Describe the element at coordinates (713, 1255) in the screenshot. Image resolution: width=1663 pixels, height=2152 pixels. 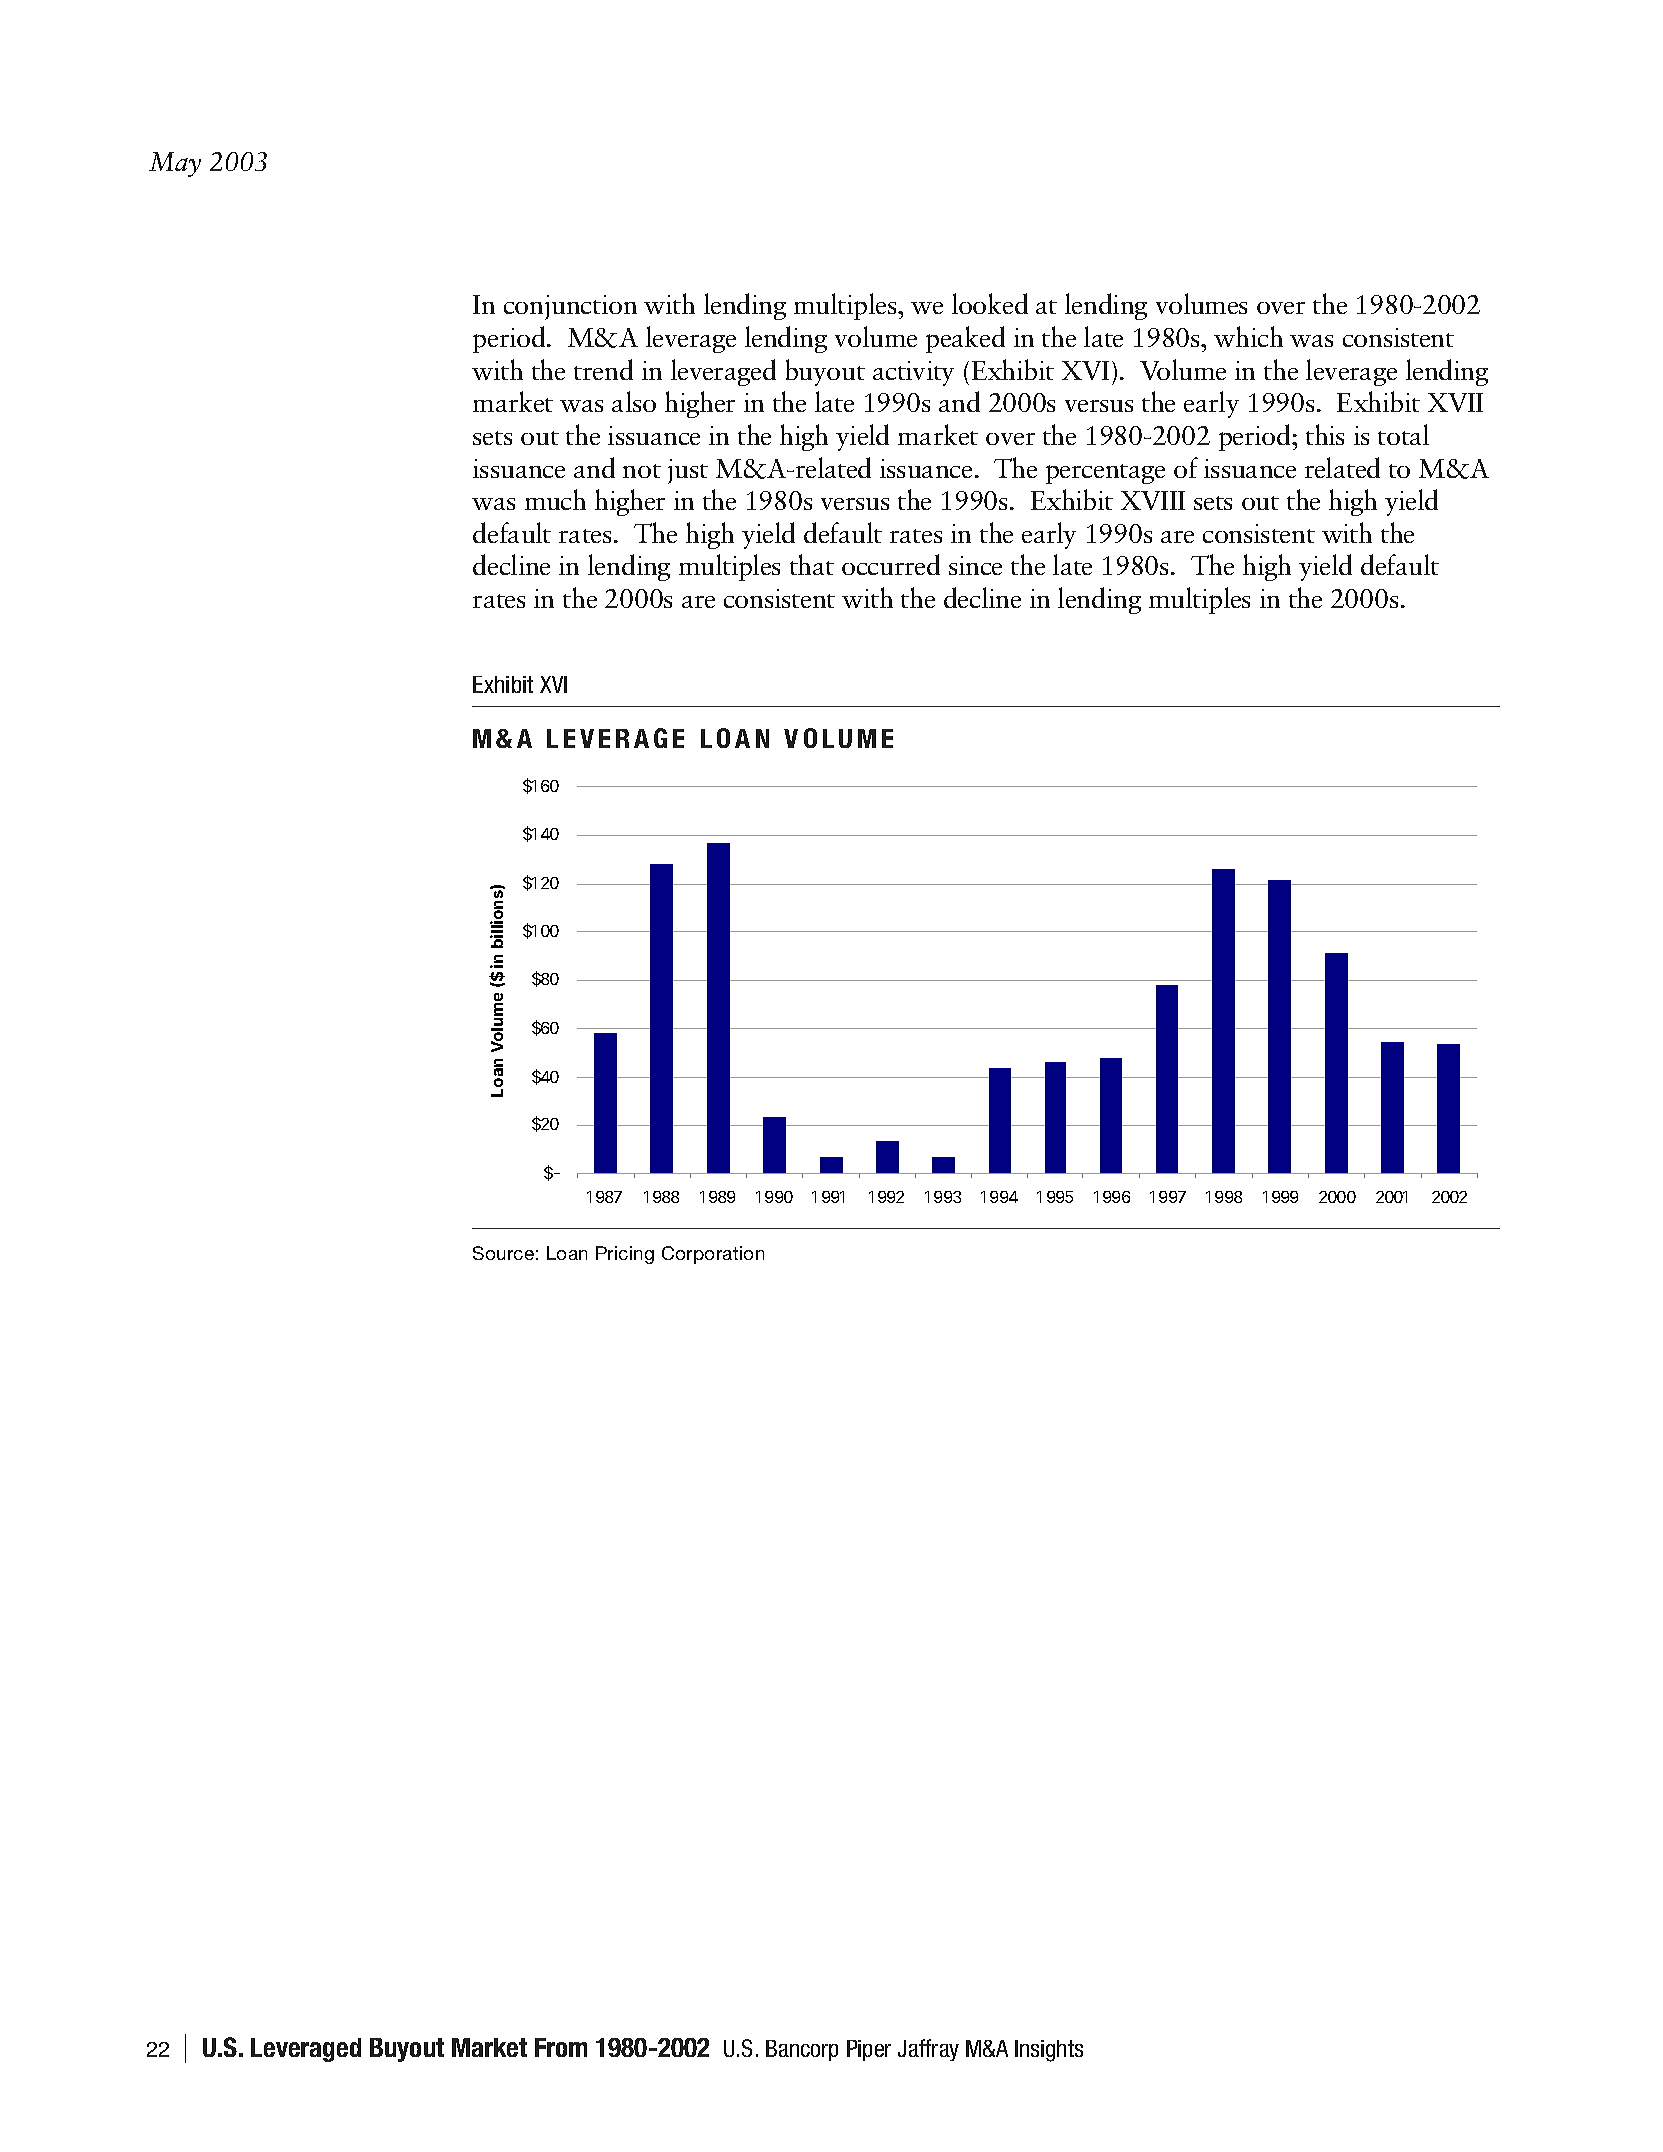
I see `Corporation` at that location.
